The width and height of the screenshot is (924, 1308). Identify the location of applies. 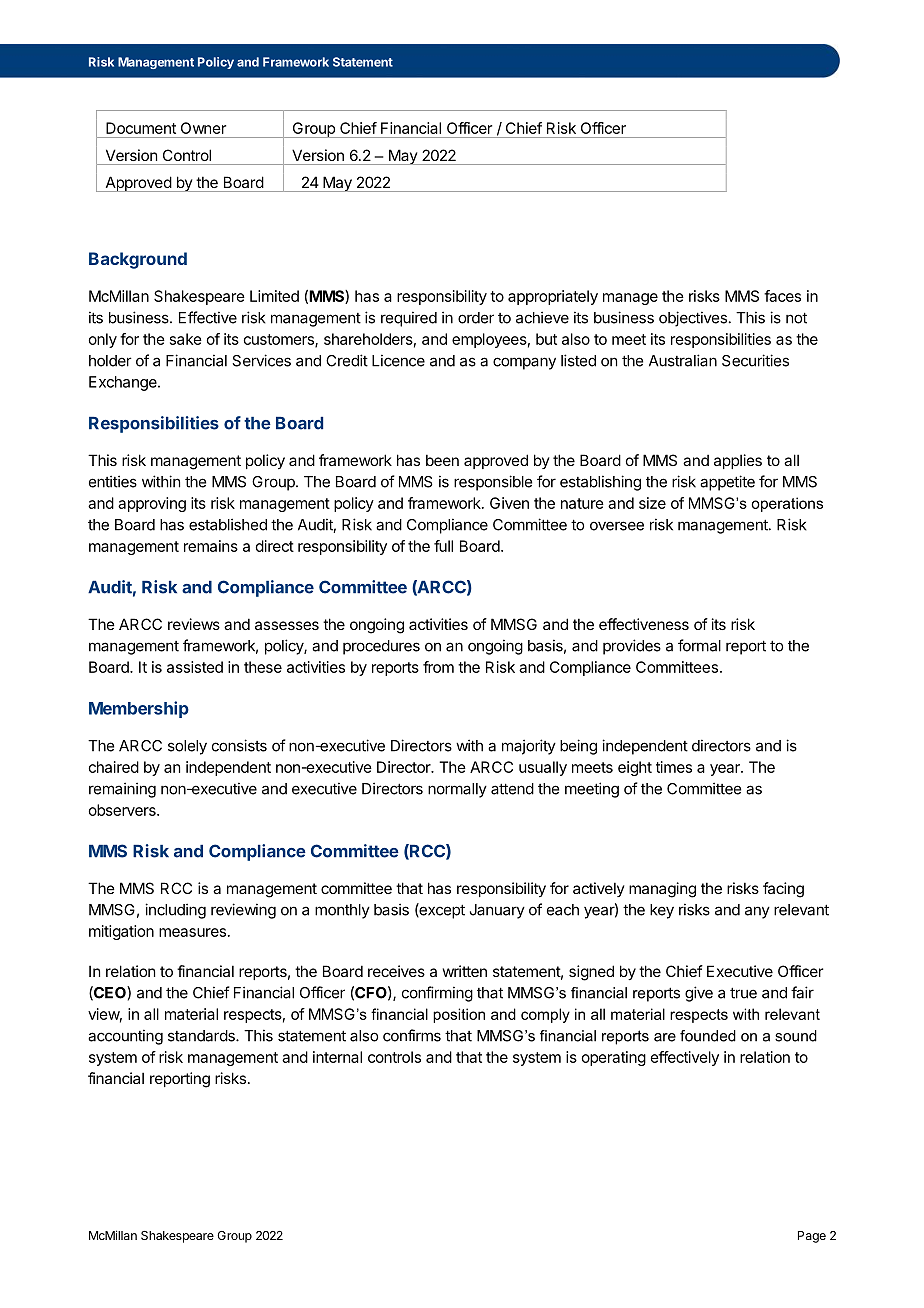
(738, 461).
